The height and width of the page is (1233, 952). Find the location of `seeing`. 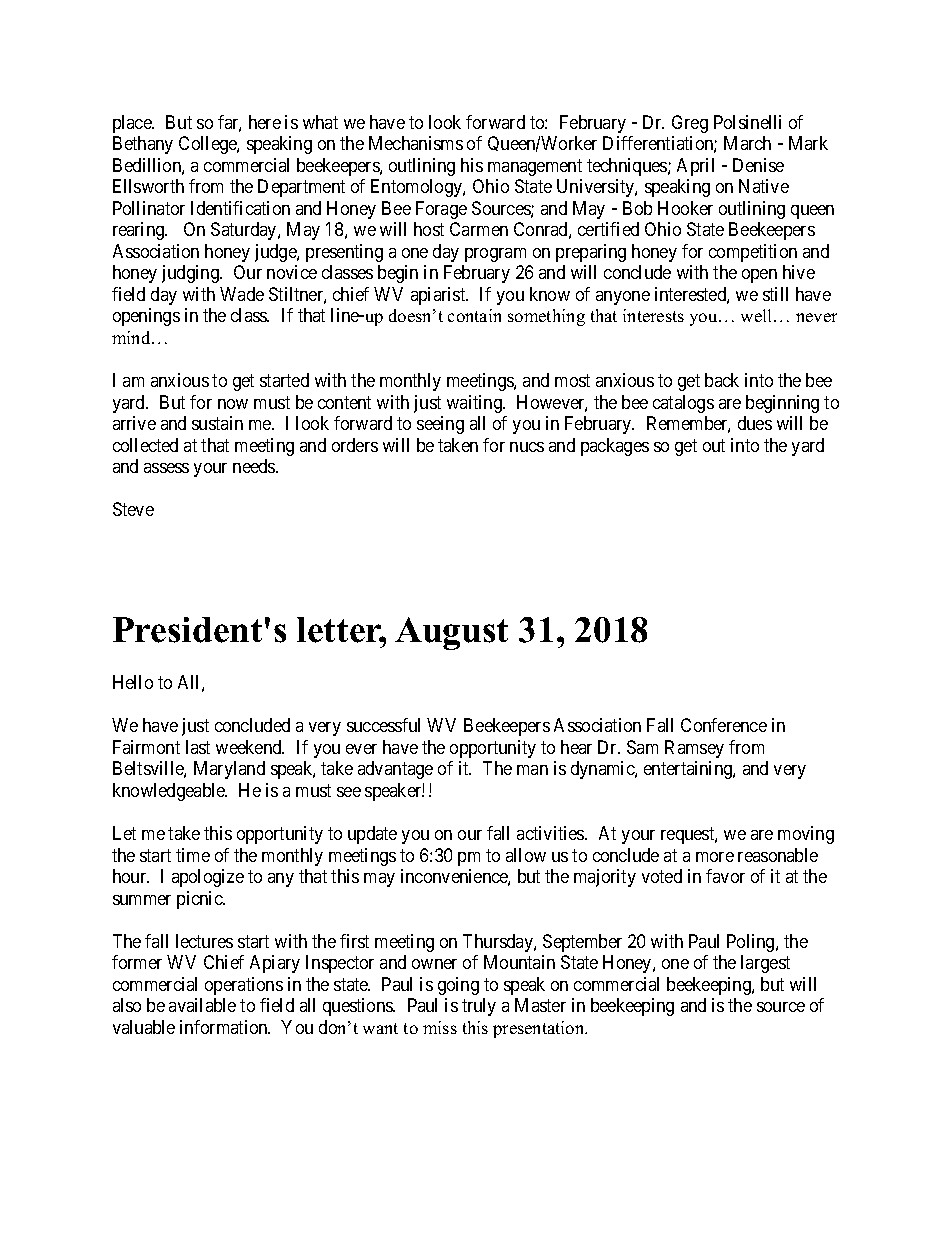

seeing is located at coordinates (440, 425).
